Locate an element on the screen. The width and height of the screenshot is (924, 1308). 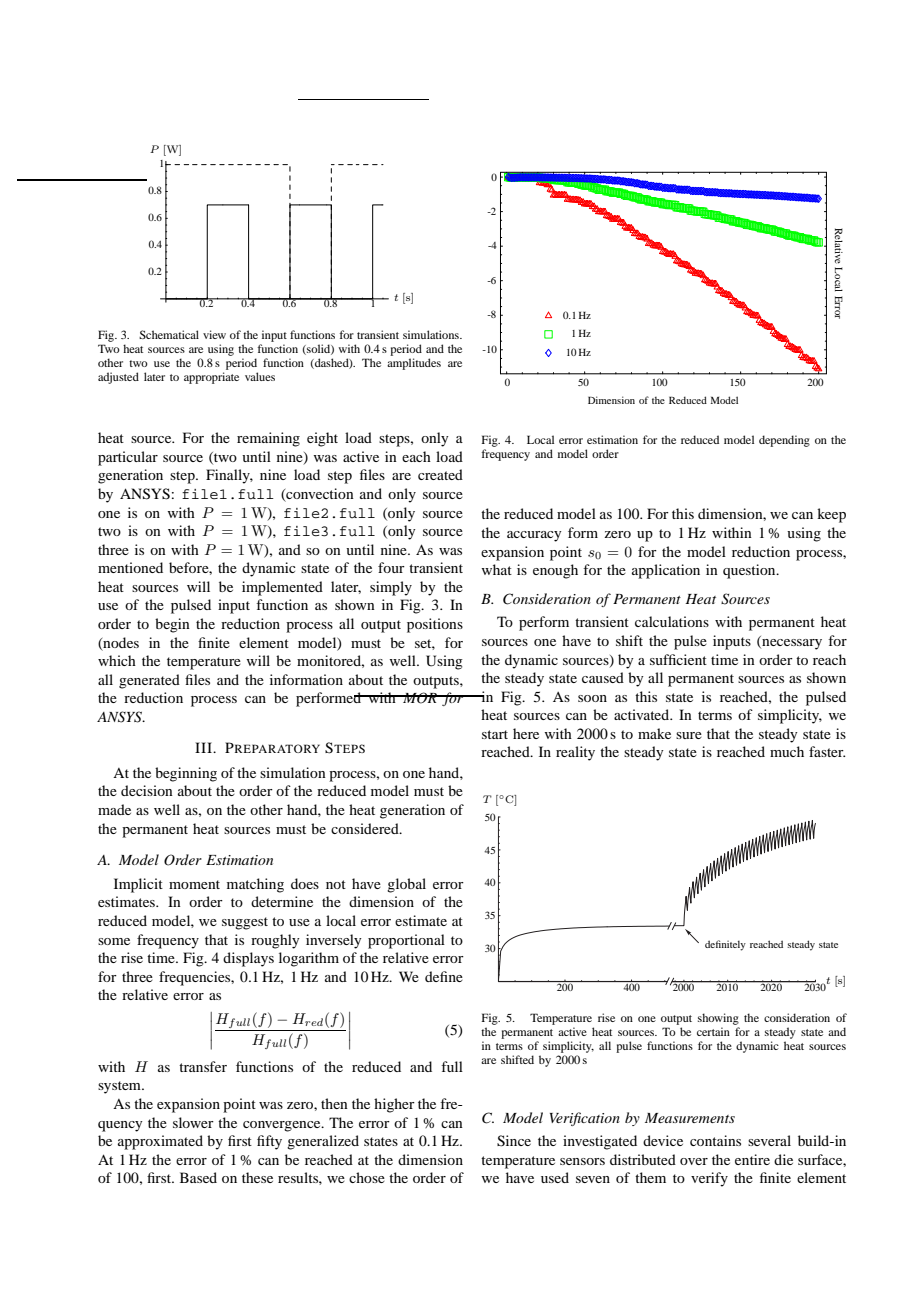
calculations is located at coordinates (672, 621).
